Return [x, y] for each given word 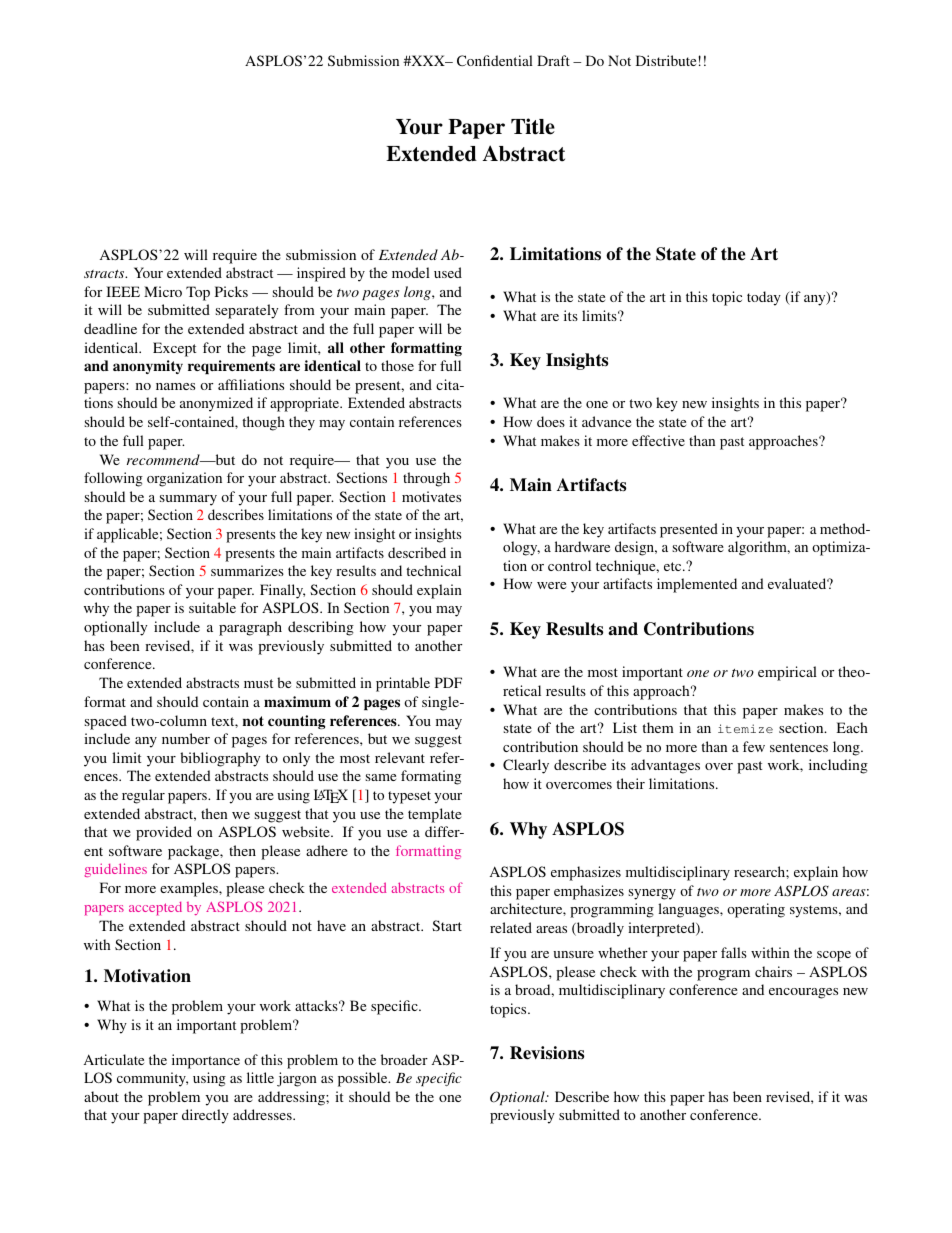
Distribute [666, 60]
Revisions [547, 1053]
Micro [163, 291]
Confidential [495, 60]
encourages [803, 993]
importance [206, 1061]
